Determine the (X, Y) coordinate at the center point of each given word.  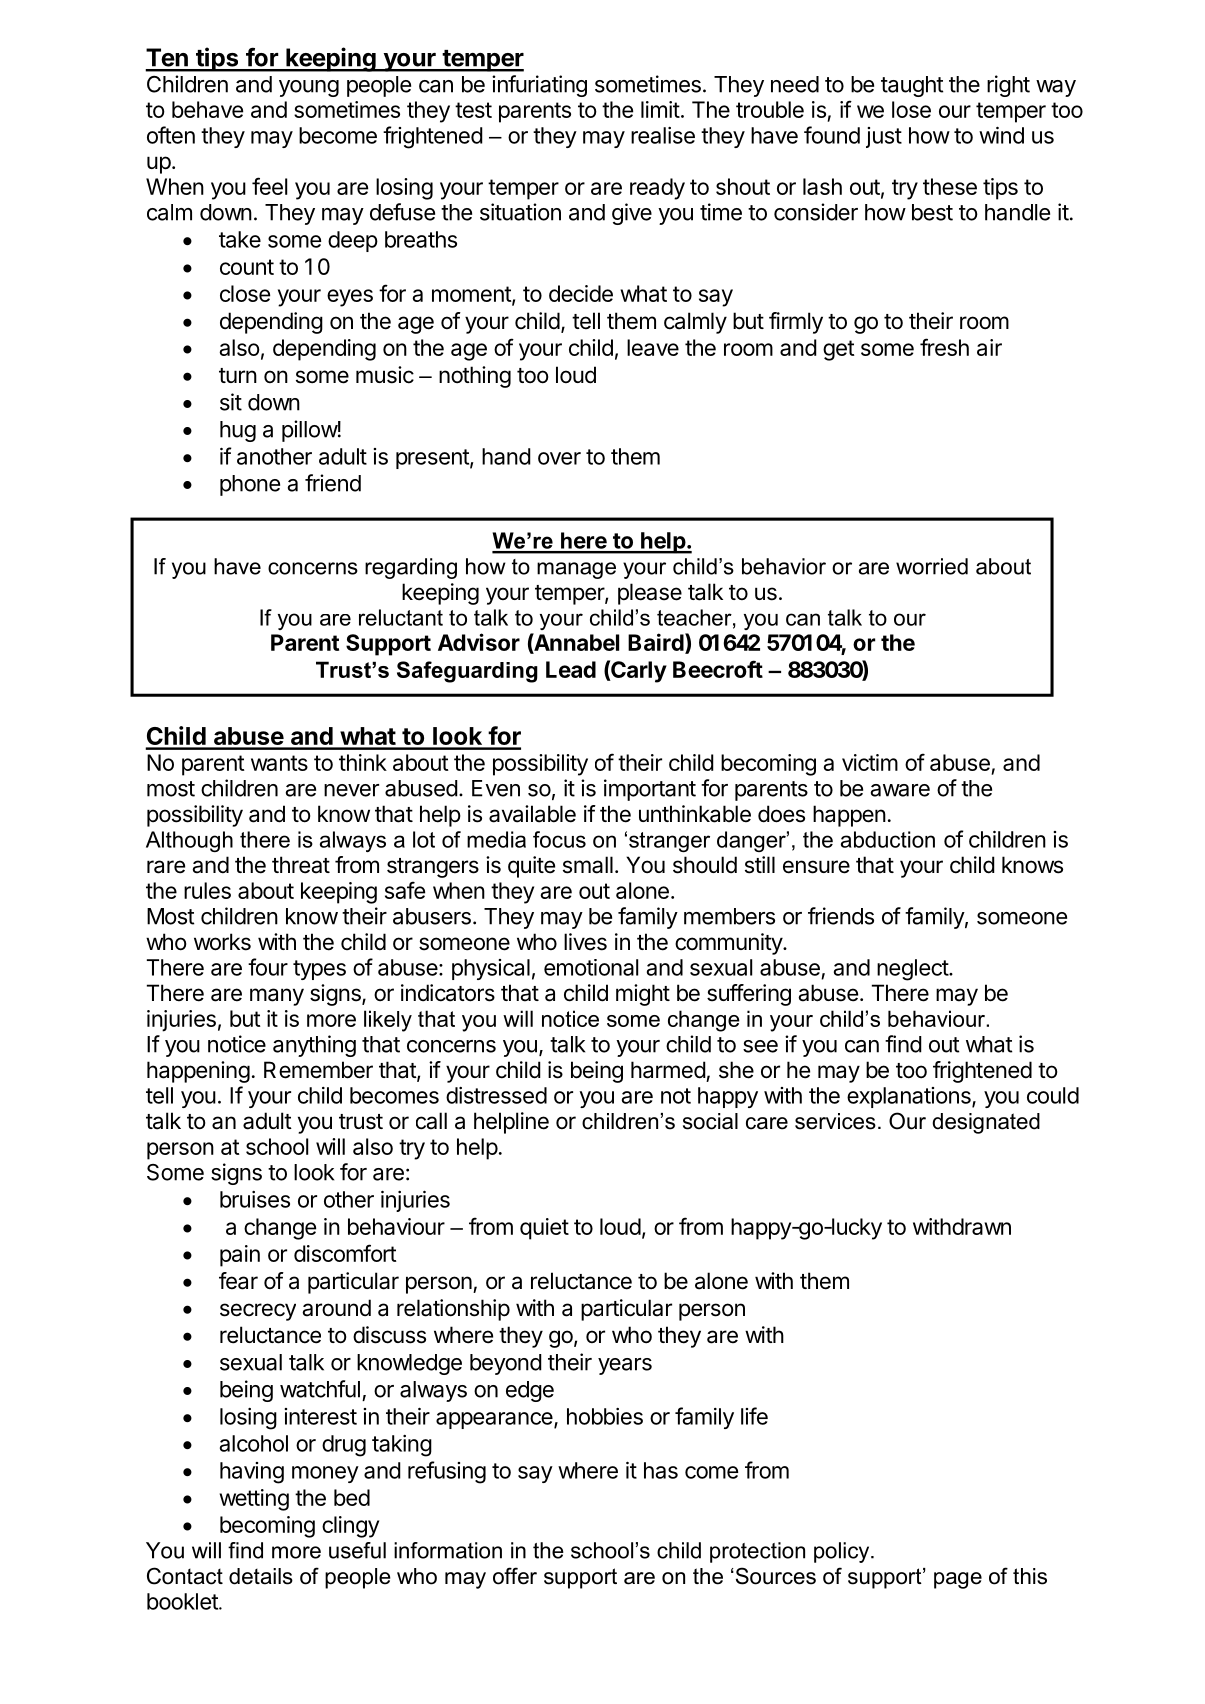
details (261, 1576)
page (958, 1580)
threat (301, 865)
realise (663, 135)
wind (1001, 135)
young (309, 88)
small (588, 865)
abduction (888, 839)
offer (515, 1576)
